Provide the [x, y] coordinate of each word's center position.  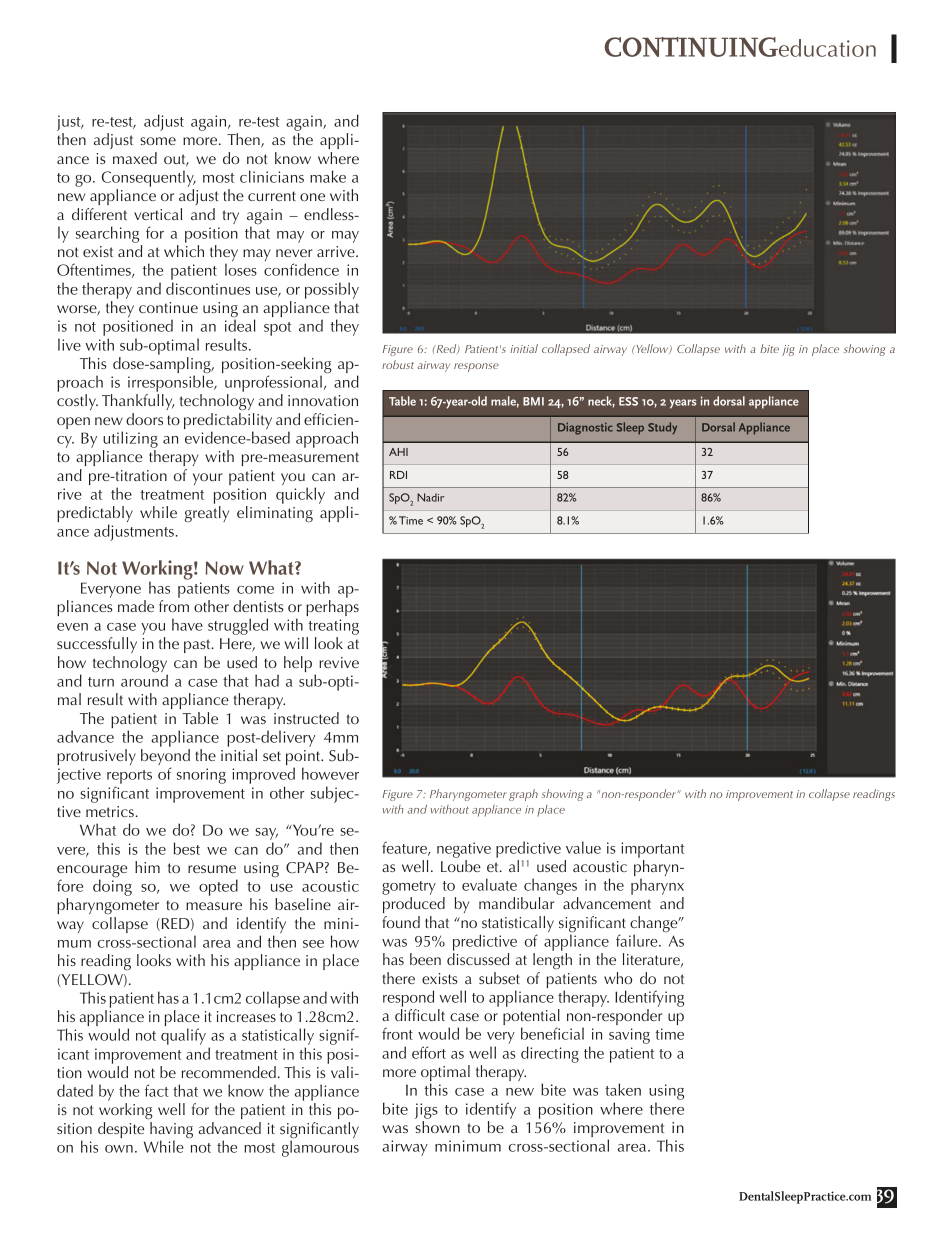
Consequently [149, 178]
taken [623, 1089]
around [144, 679]
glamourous [320, 1147]
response [476, 367]
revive [339, 662]
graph [523, 795]
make [328, 176]
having [171, 1131]
